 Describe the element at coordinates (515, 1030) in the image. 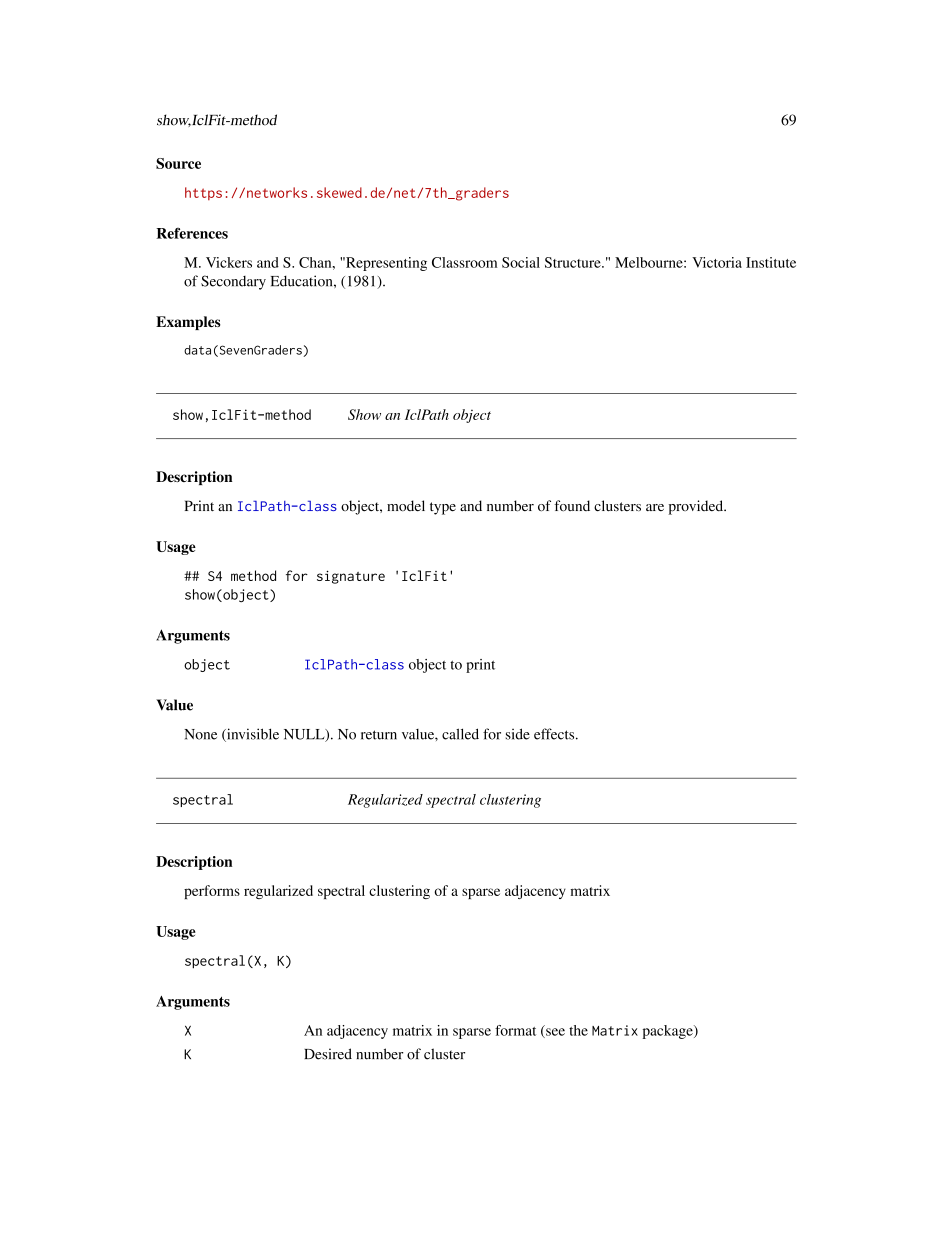

I see `format` at that location.
